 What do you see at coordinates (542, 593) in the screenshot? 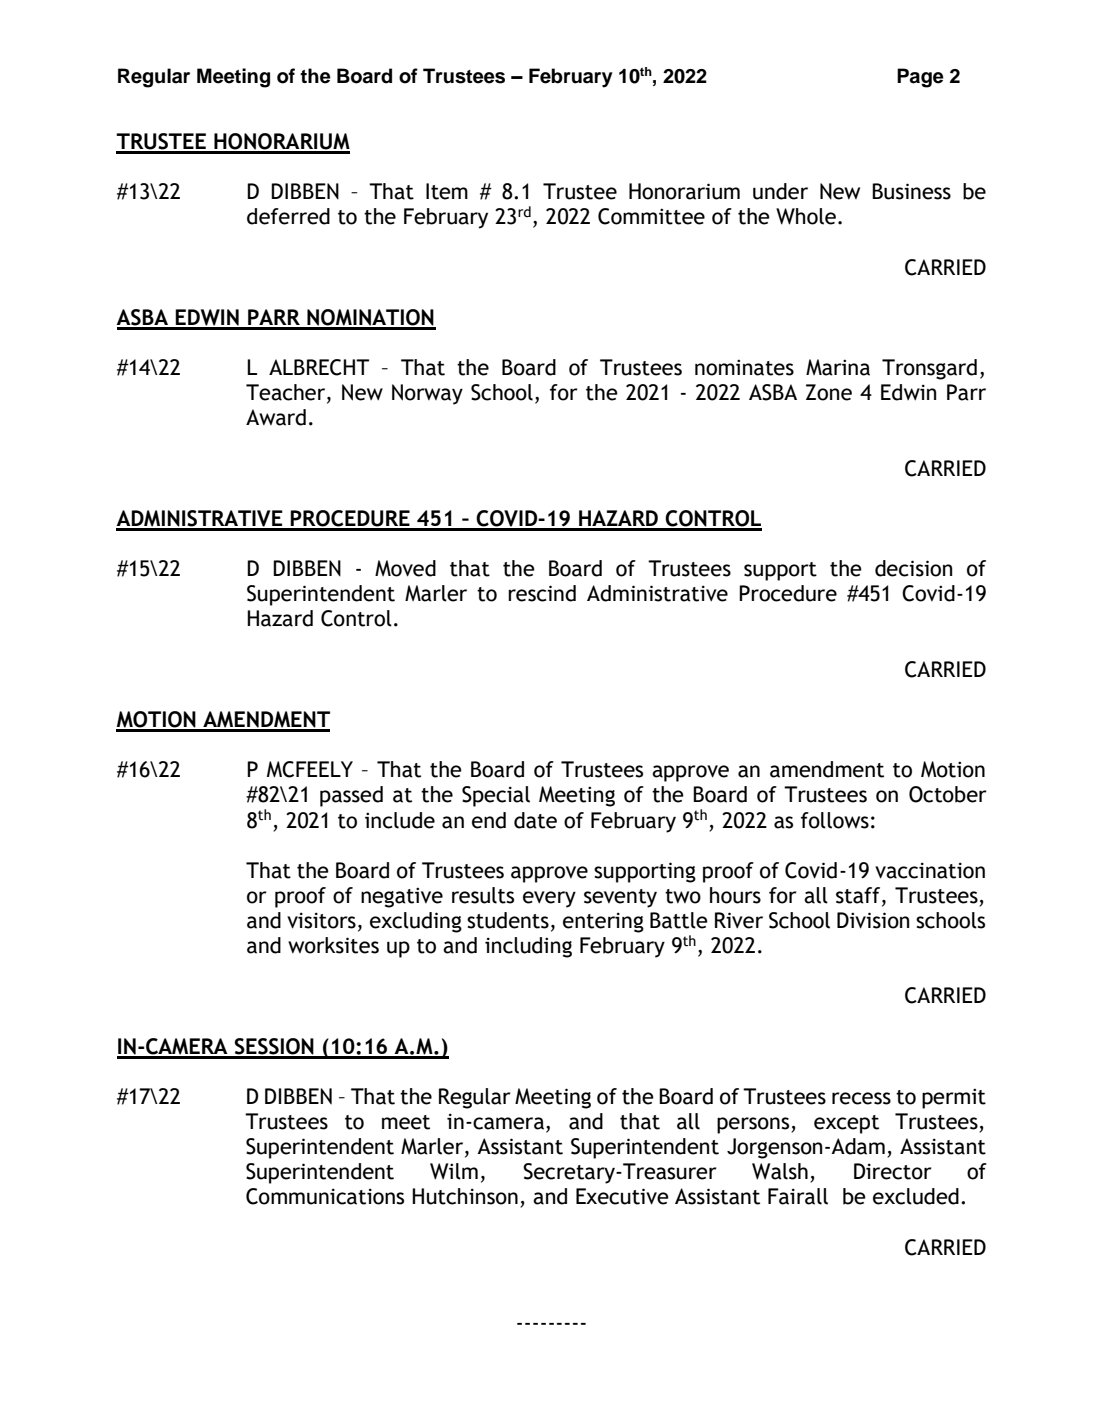
I see `rescind` at bounding box center [542, 593].
